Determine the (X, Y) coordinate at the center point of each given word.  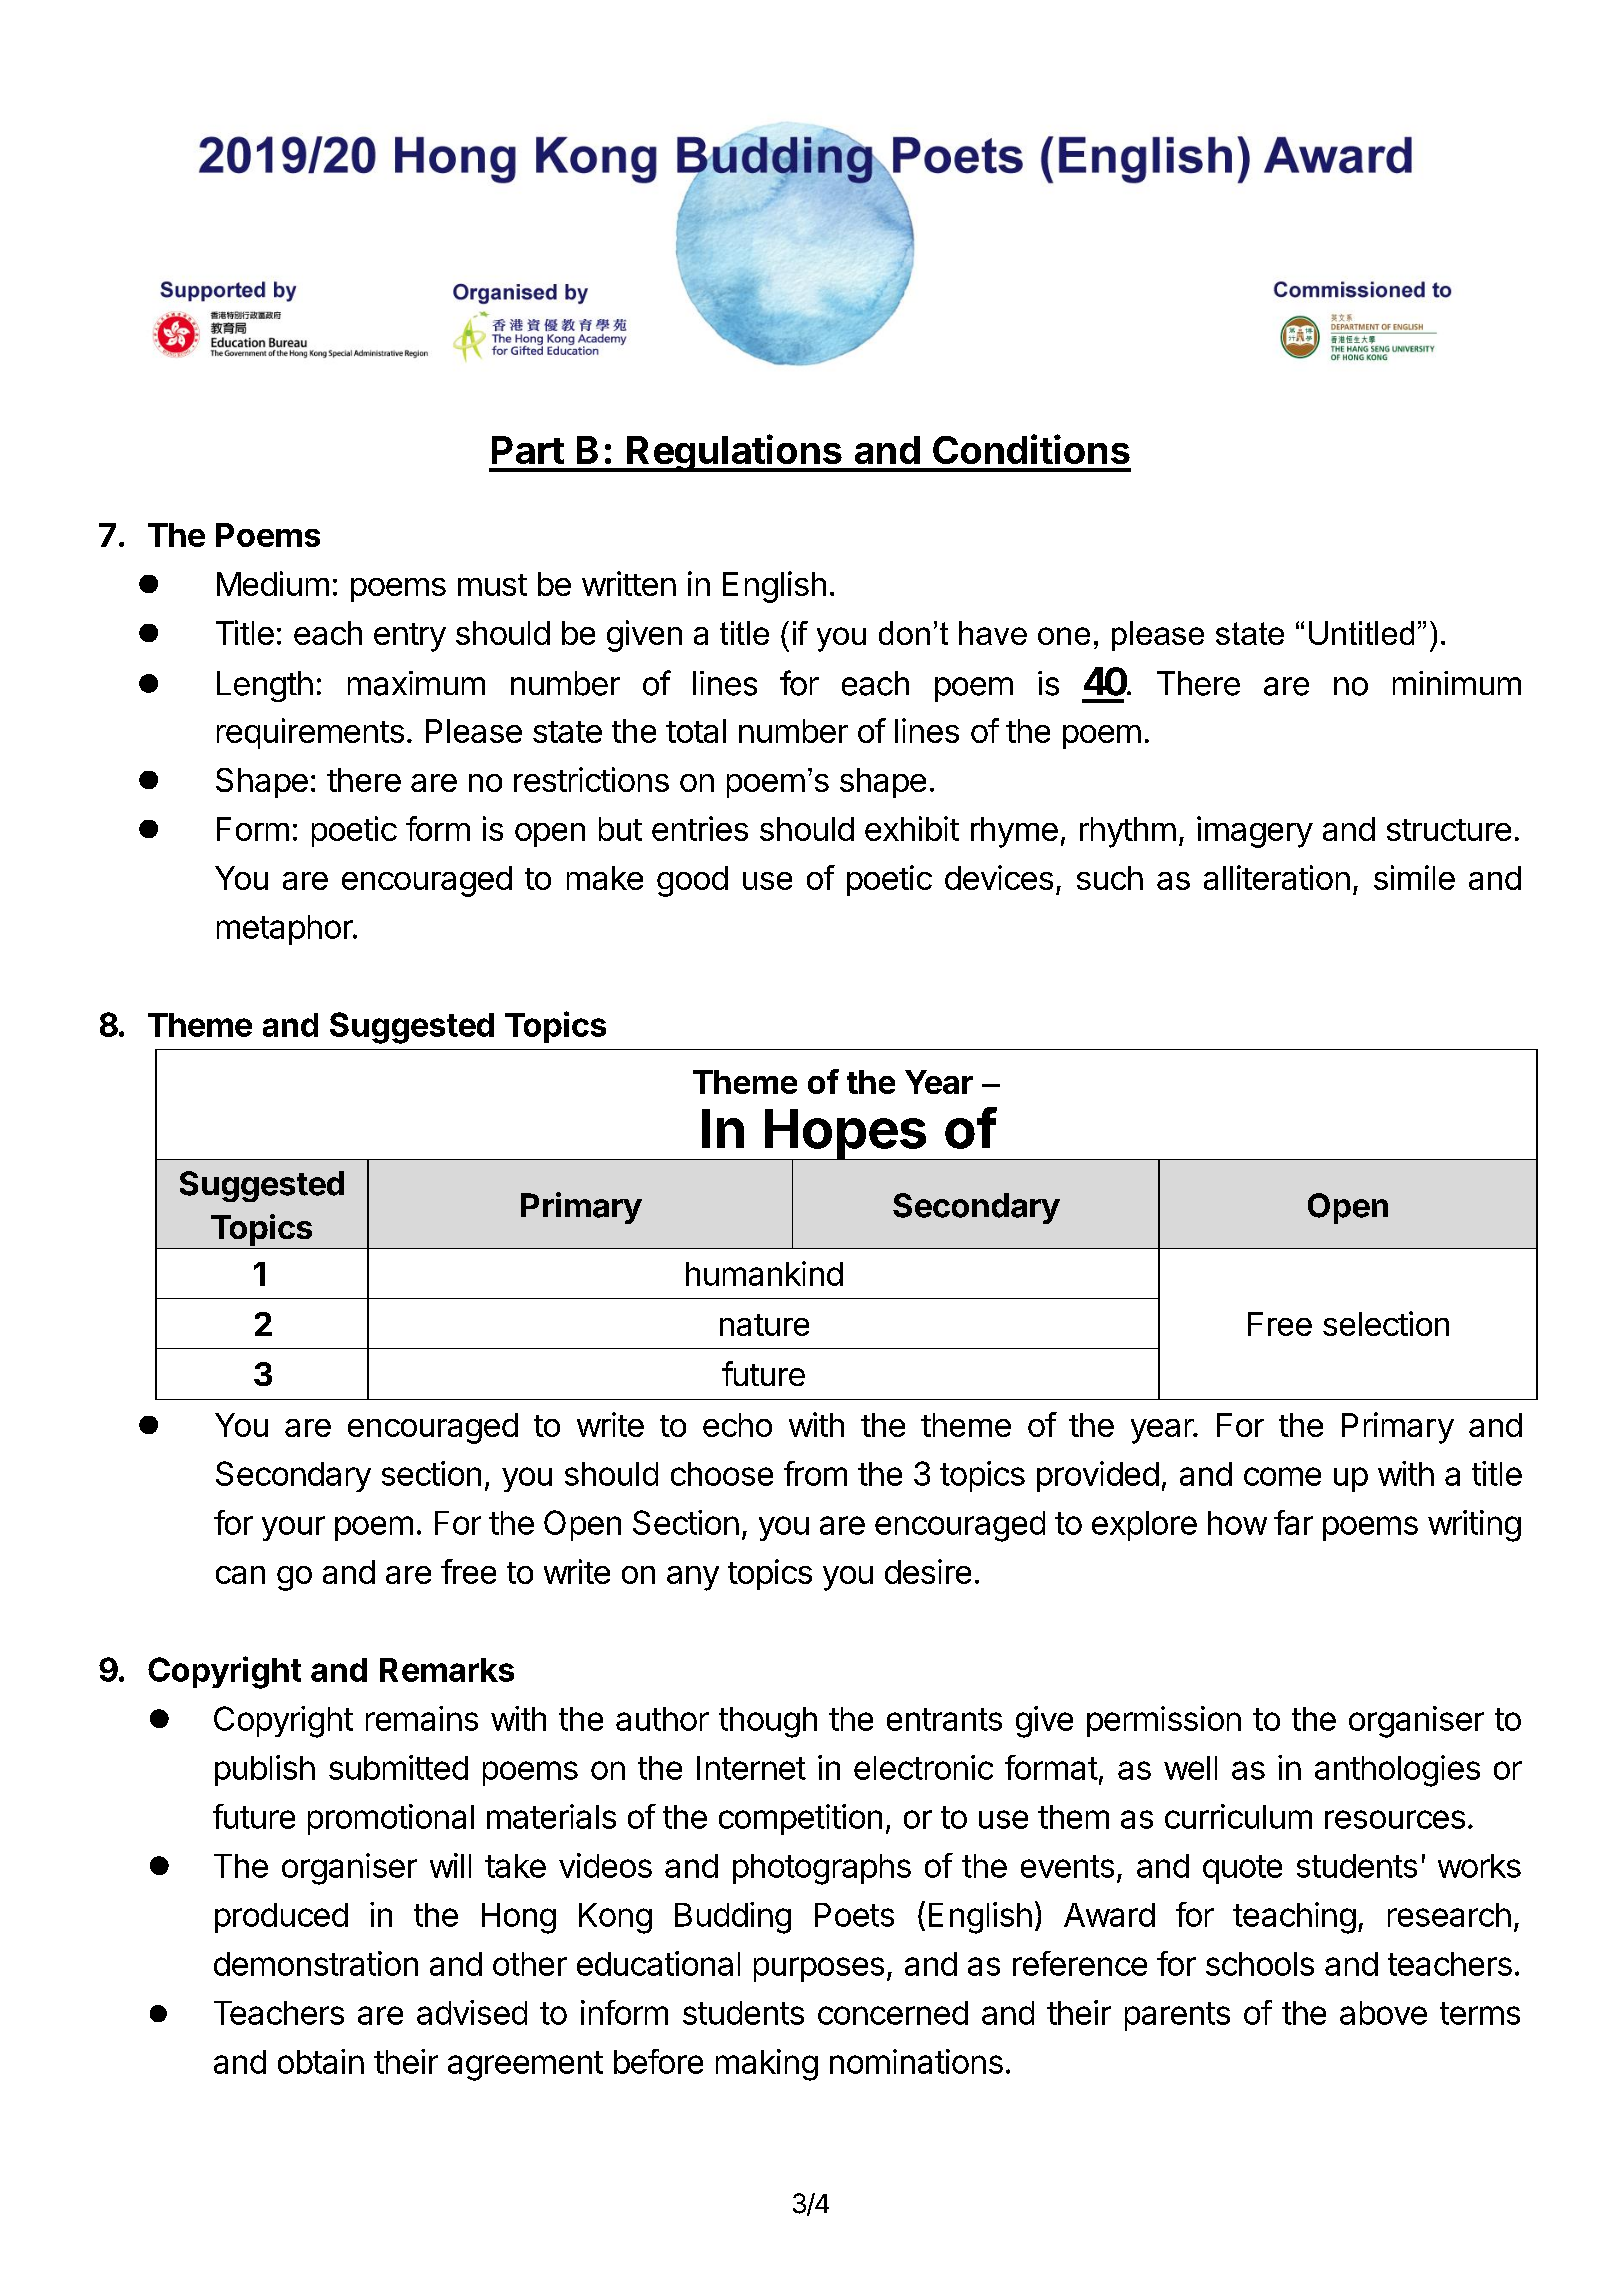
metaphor (285, 930)
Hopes (845, 1135)
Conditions (1031, 449)
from (815, 1473)
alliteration (1277, 877)
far (1293, 1522)
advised (472, 2012)
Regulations (734, 453)
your (293, 1528)
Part (528, 450)
